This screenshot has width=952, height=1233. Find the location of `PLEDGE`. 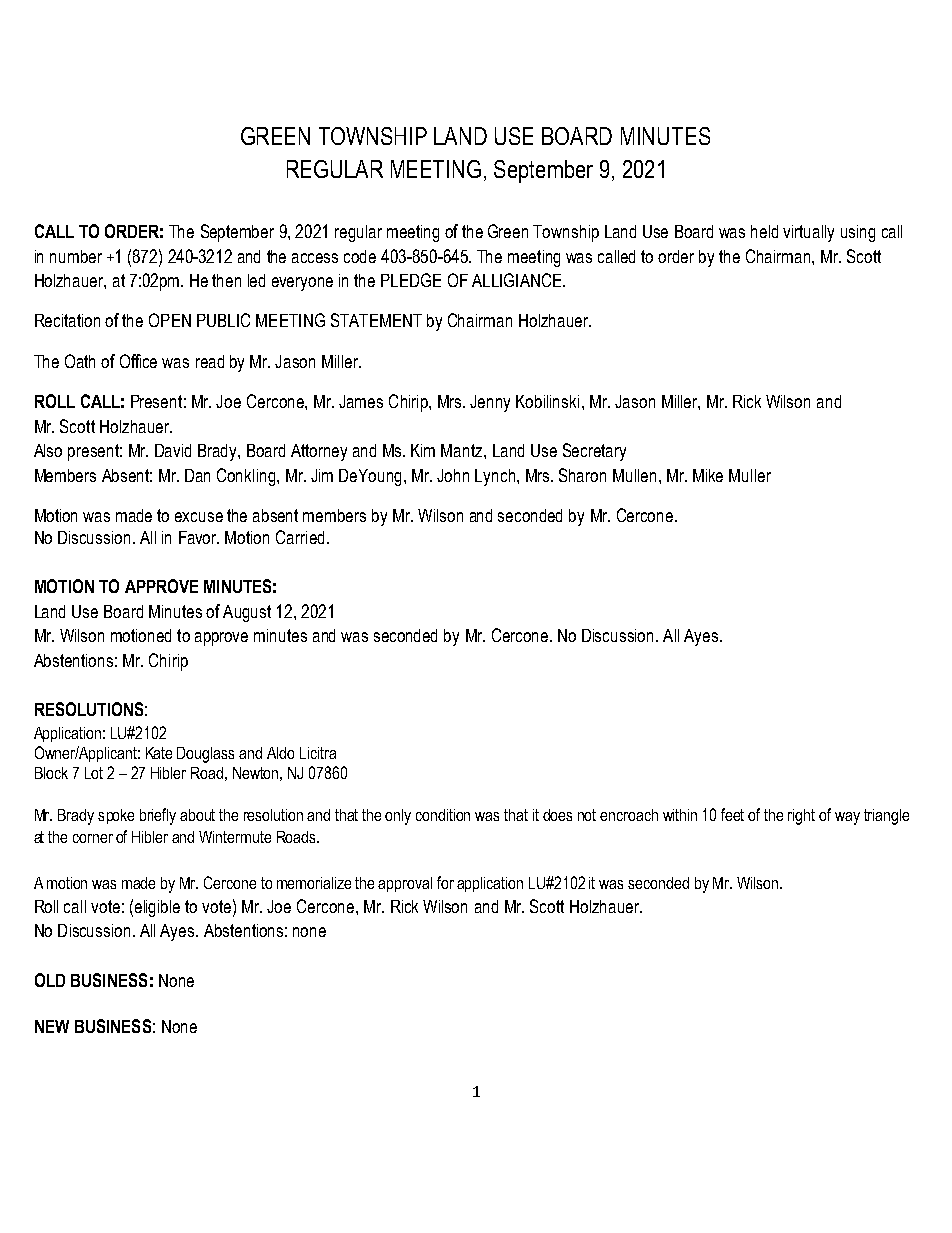

PLEDGE is located at coordinates (411, 280).
